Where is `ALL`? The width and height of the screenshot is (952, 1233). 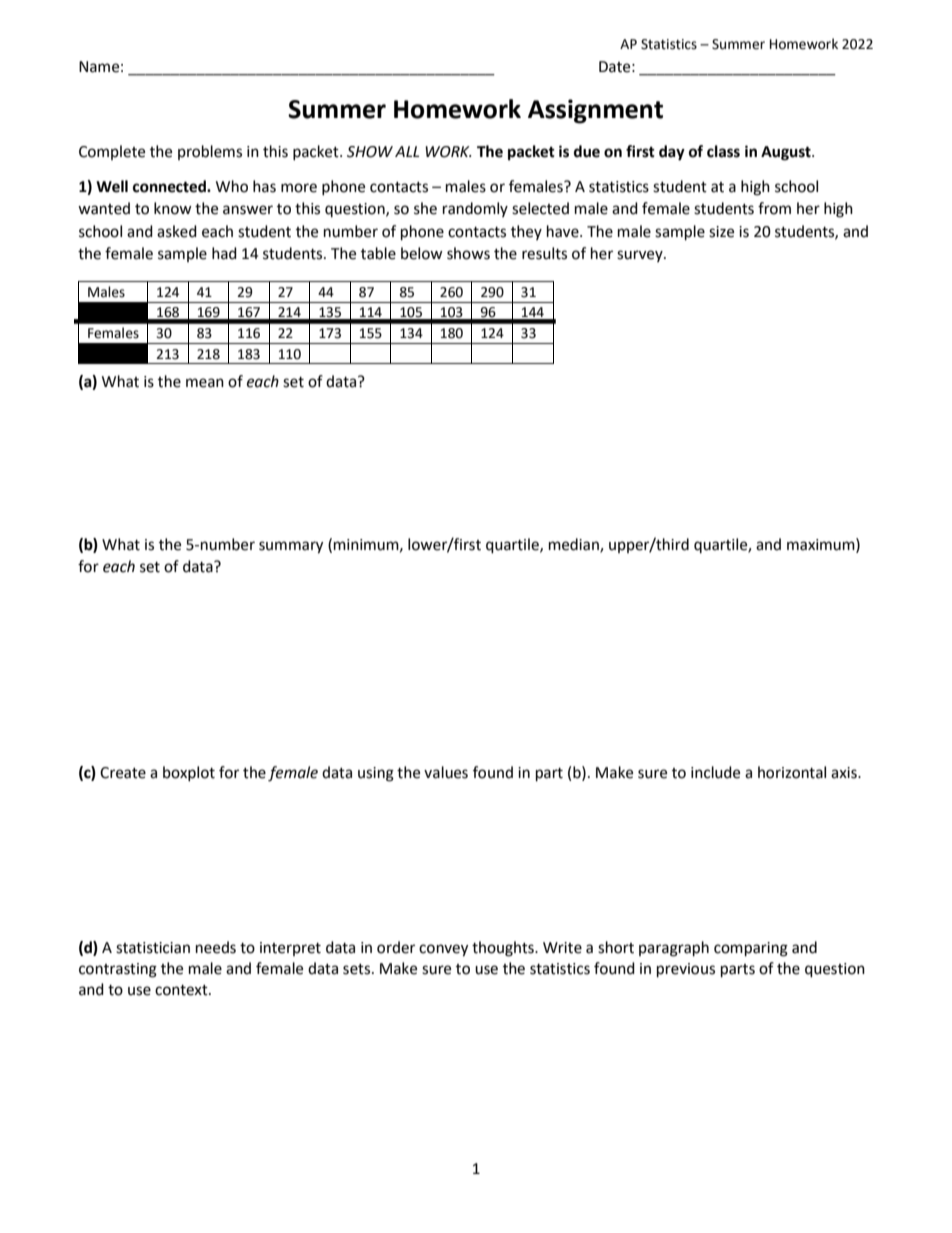 ALL is located at coordinates (407, 151).
